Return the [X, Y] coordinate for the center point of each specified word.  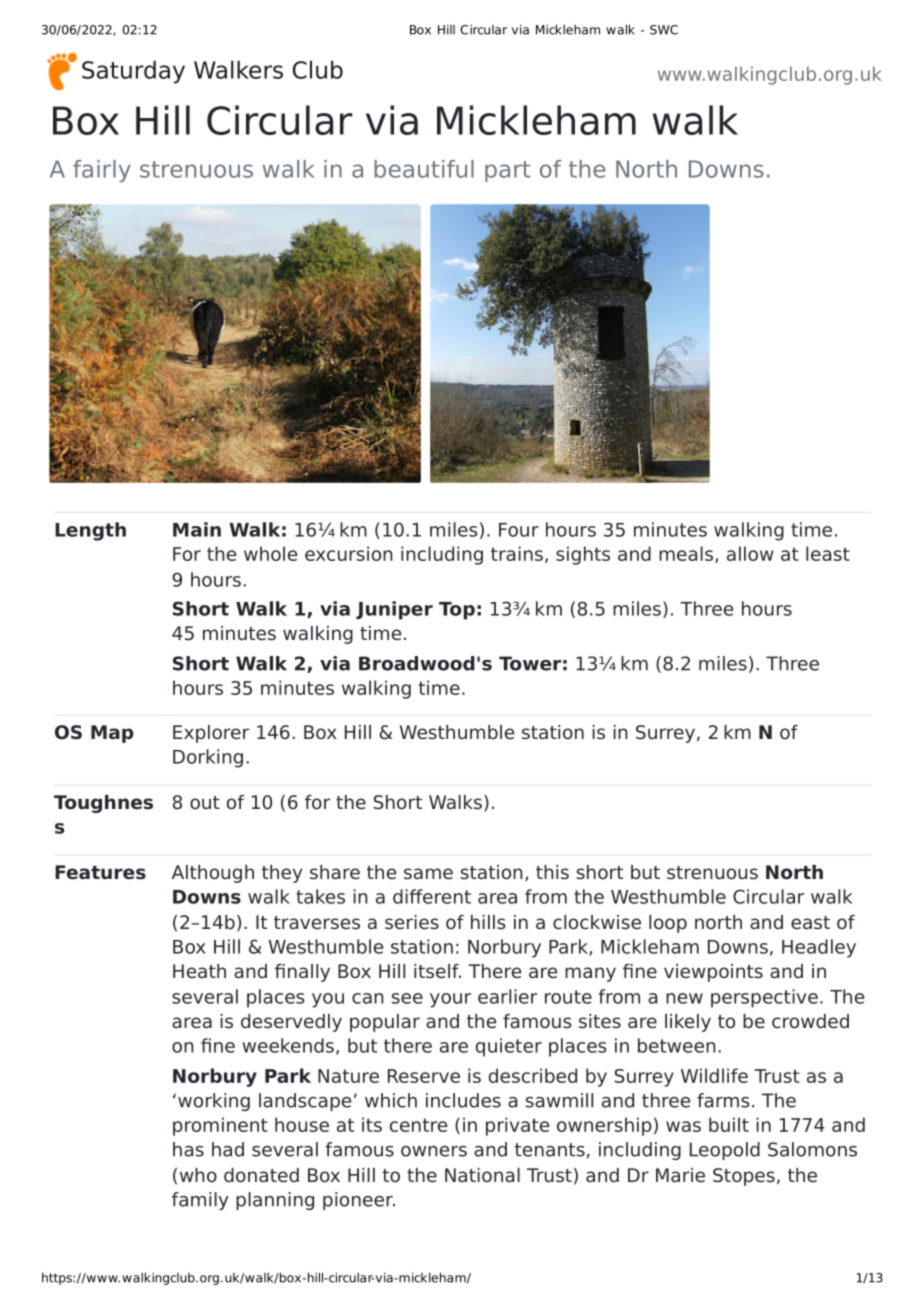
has [188, 1149]
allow [750, 553]
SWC [664, 30]
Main [197, 529]
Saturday [133, 72]
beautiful [424, 169]
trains [517, 553]
